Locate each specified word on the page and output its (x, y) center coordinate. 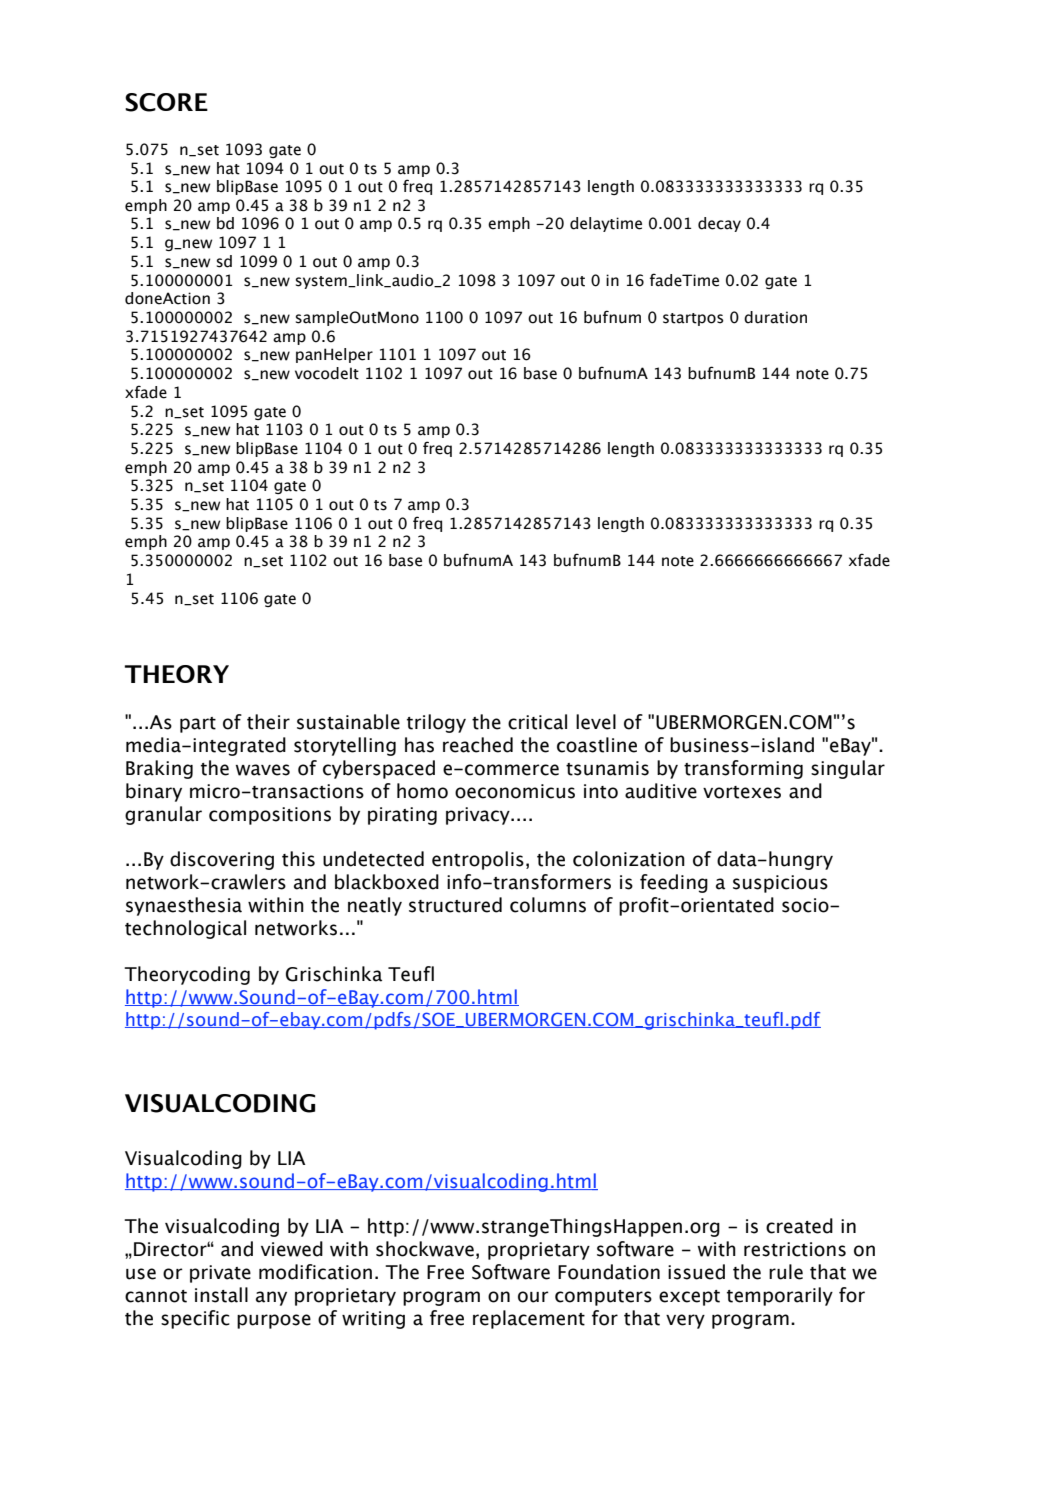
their (268, 722)
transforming (743, 769)
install (221, 1295)
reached (478, 745)
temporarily (780, 1296)
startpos (693, 319)
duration (775, 317)
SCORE (166, 102)
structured (455, 905)
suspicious (780, 884)
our (533, 1297)
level (596, 722)
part (198, 725)
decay (719, 224)
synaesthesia (184, 906)
